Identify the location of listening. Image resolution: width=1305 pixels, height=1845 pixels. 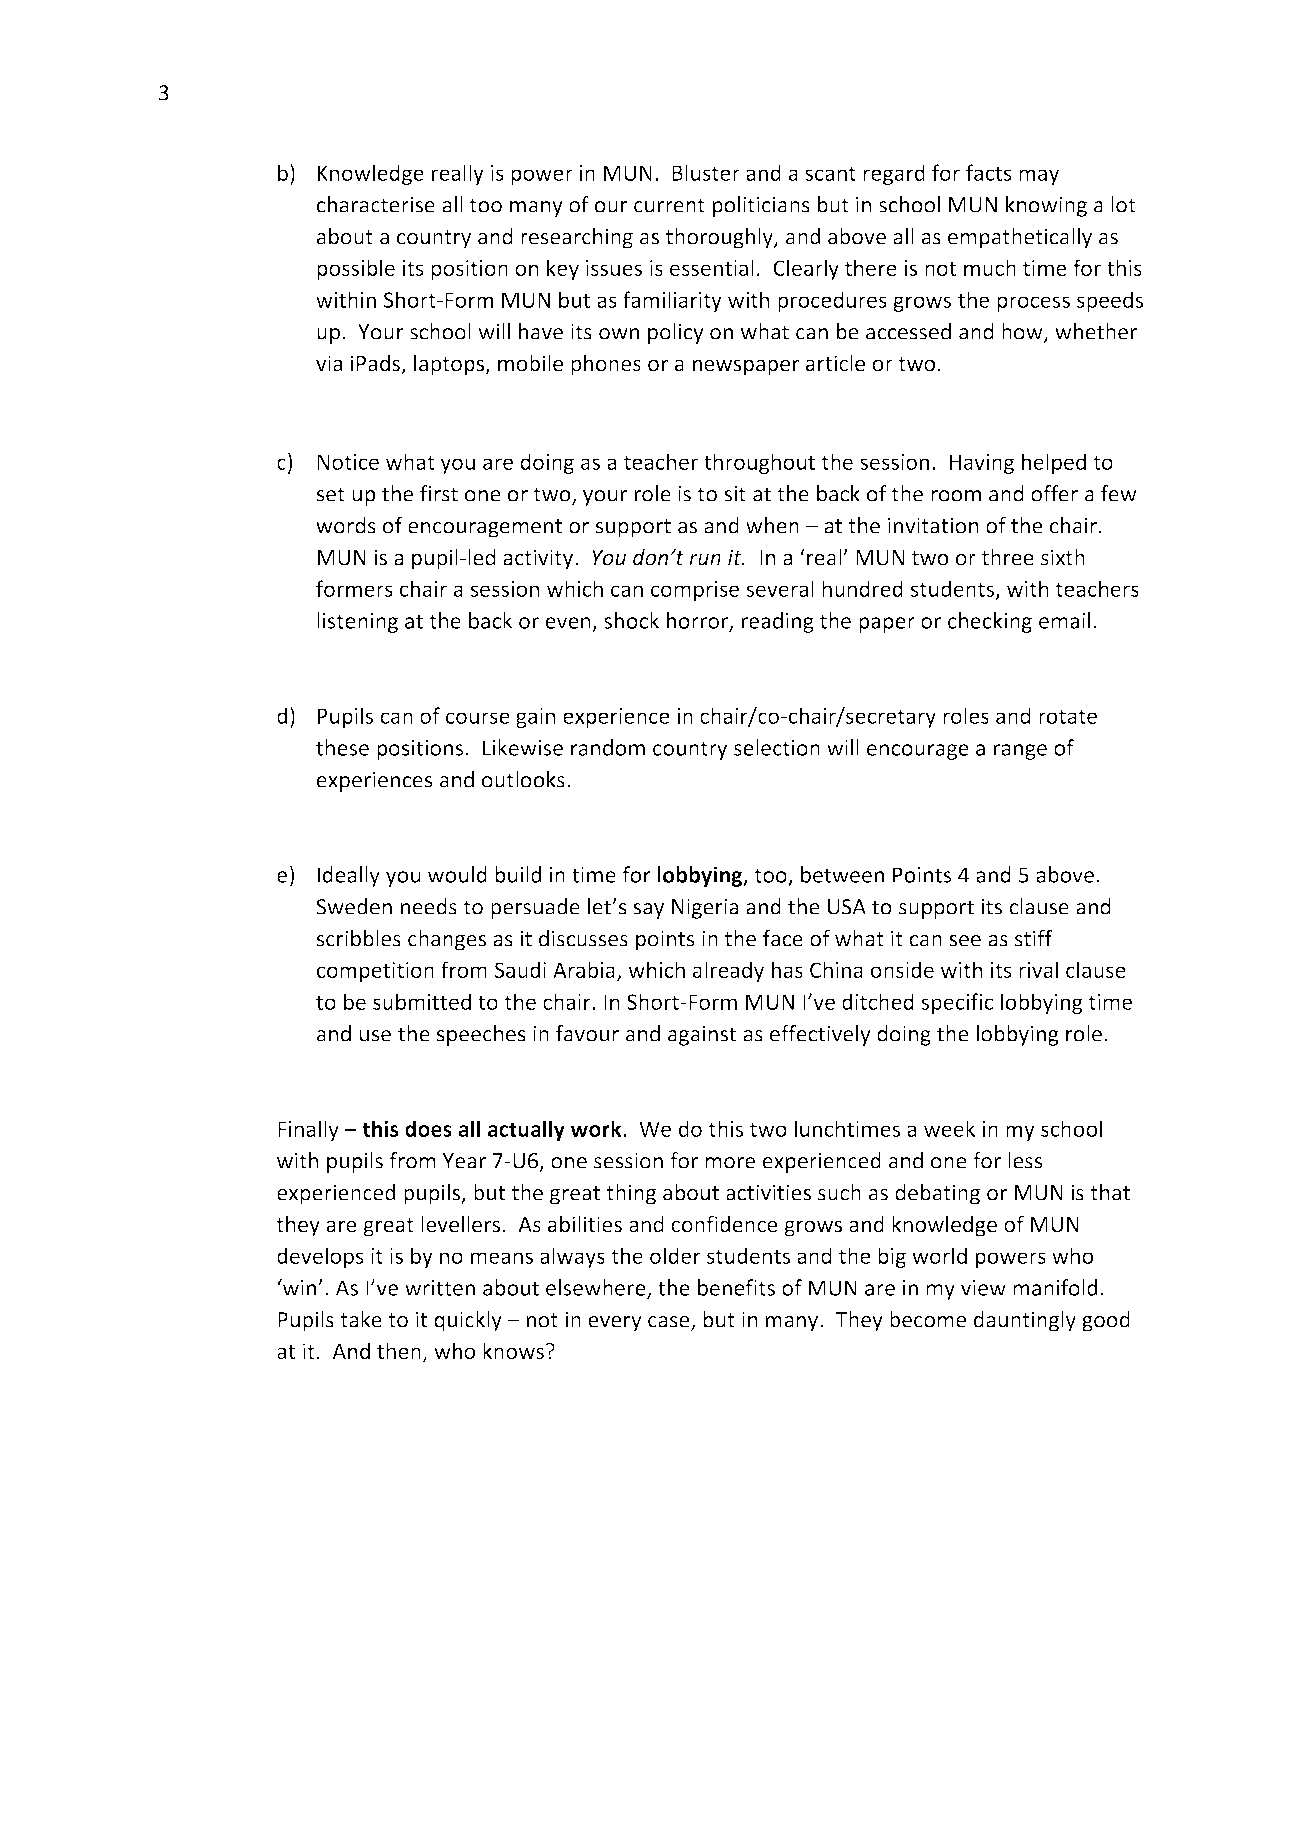
(357, 622).
